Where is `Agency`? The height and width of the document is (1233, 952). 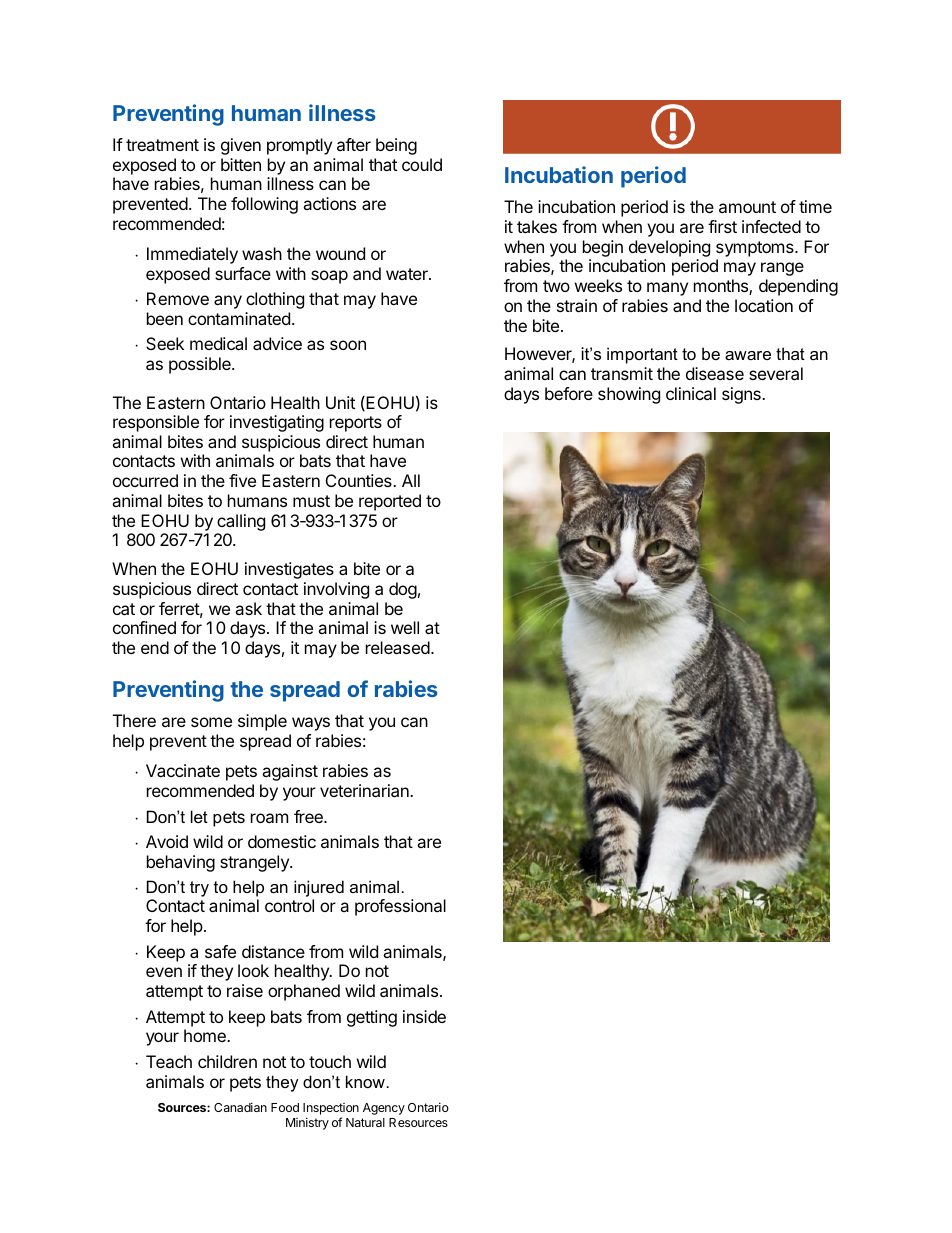
Agency is located at coordinates (384, 1109).
